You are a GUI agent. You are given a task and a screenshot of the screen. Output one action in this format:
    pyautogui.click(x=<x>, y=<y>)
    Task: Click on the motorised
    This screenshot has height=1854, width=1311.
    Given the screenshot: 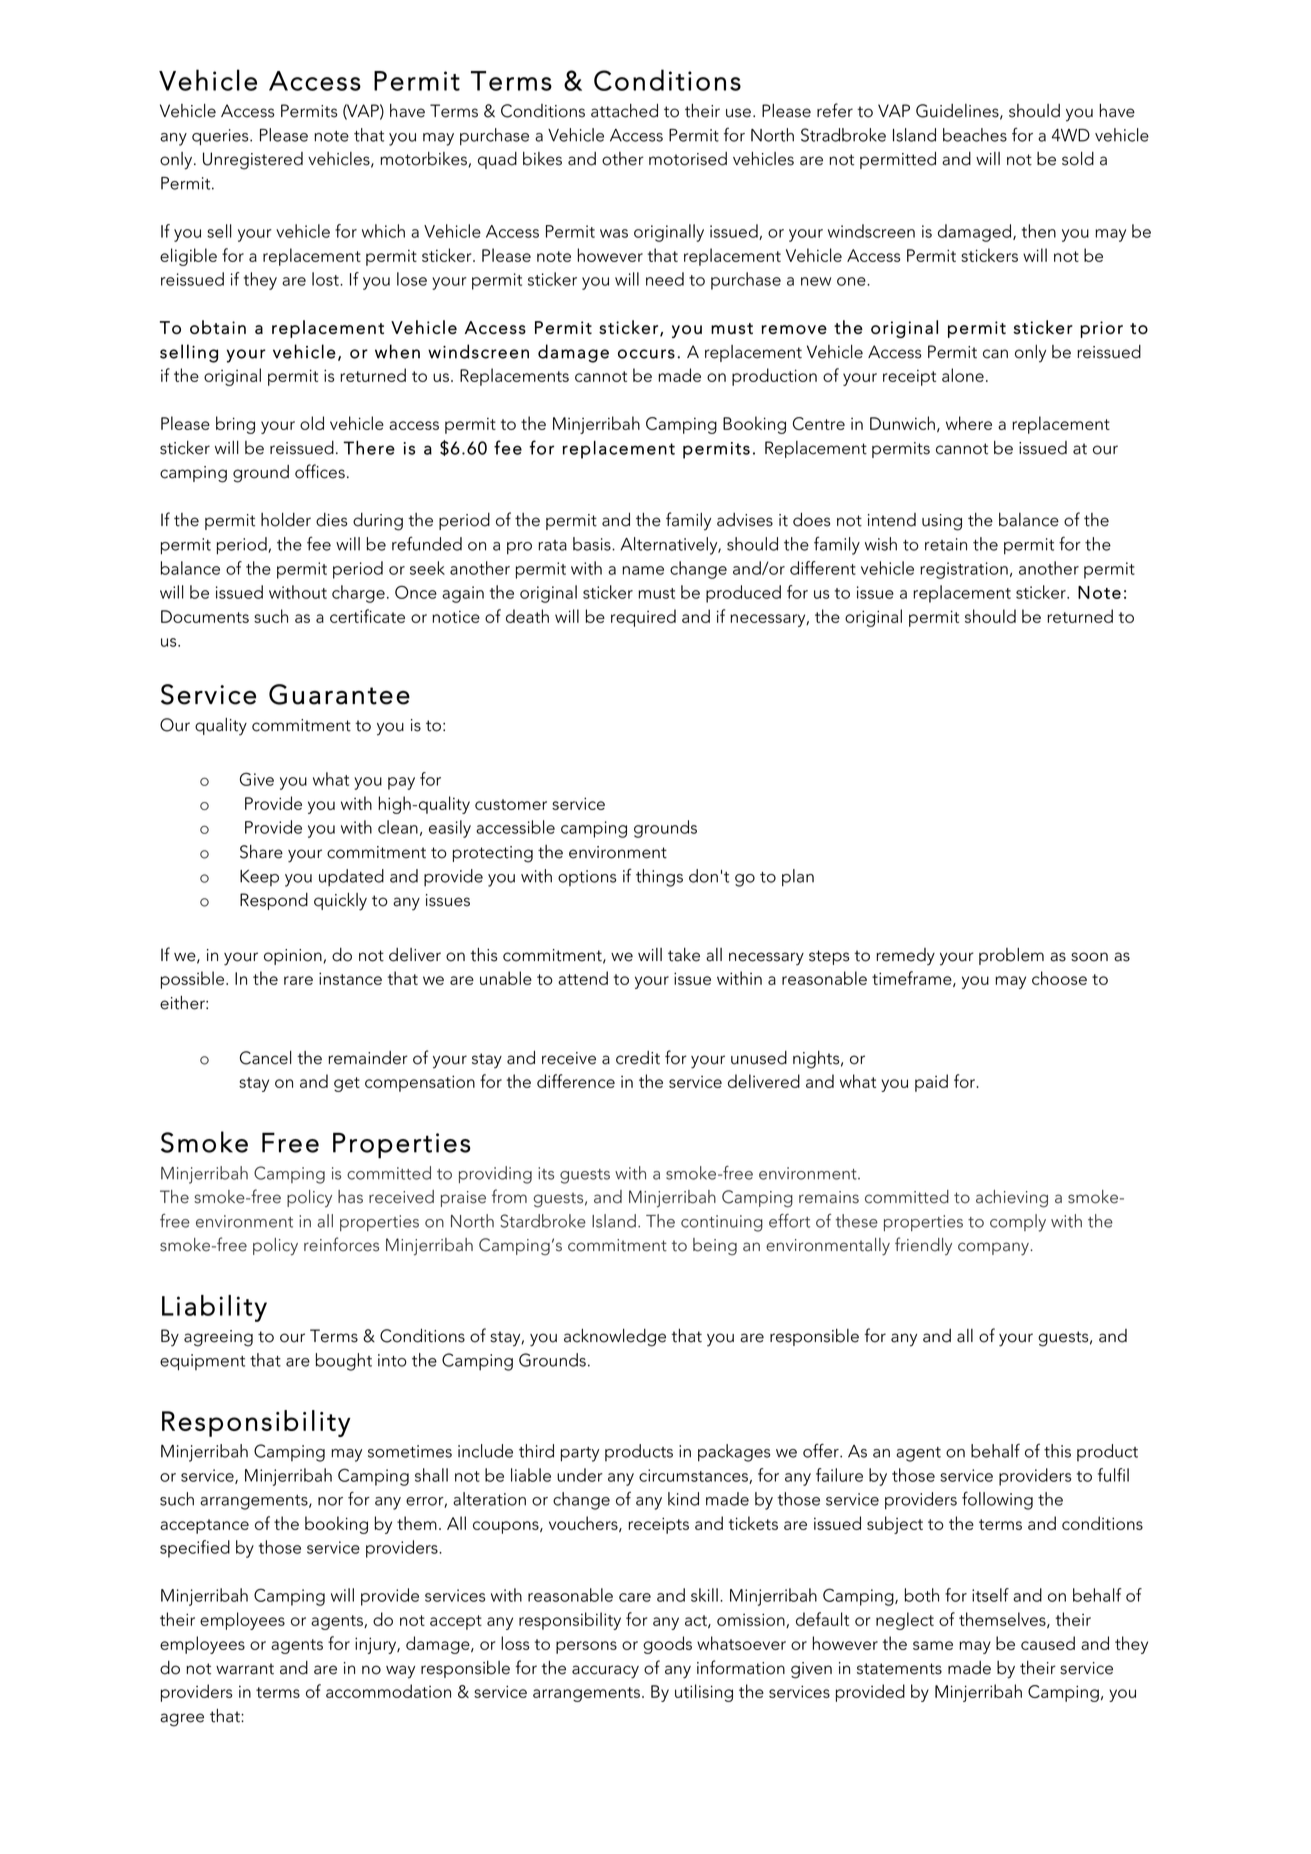 What is the action you would take?
    pyautogui.click(x=688, y=159)
